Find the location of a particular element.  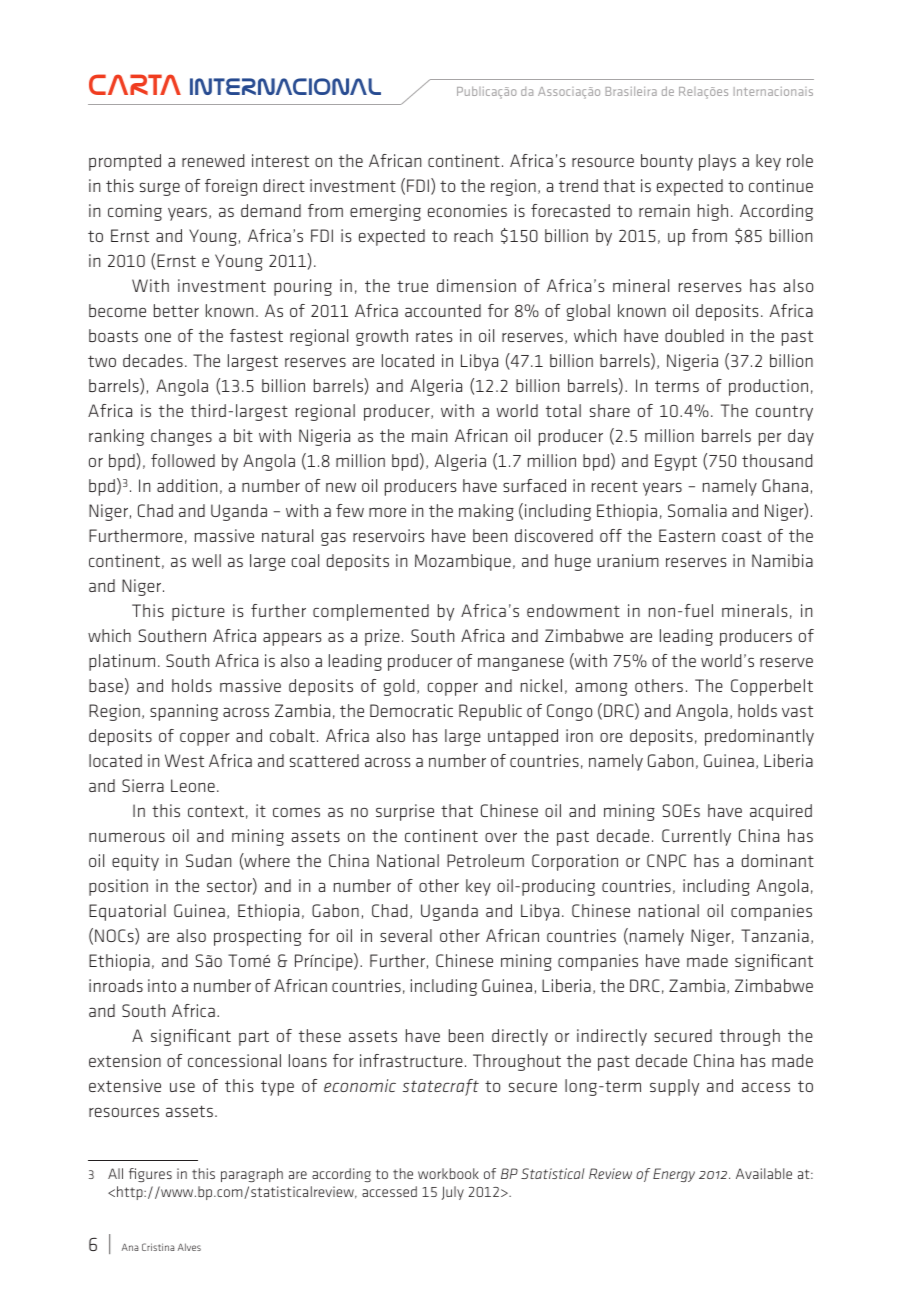

Somalia is located at coordinates (697, 510).
